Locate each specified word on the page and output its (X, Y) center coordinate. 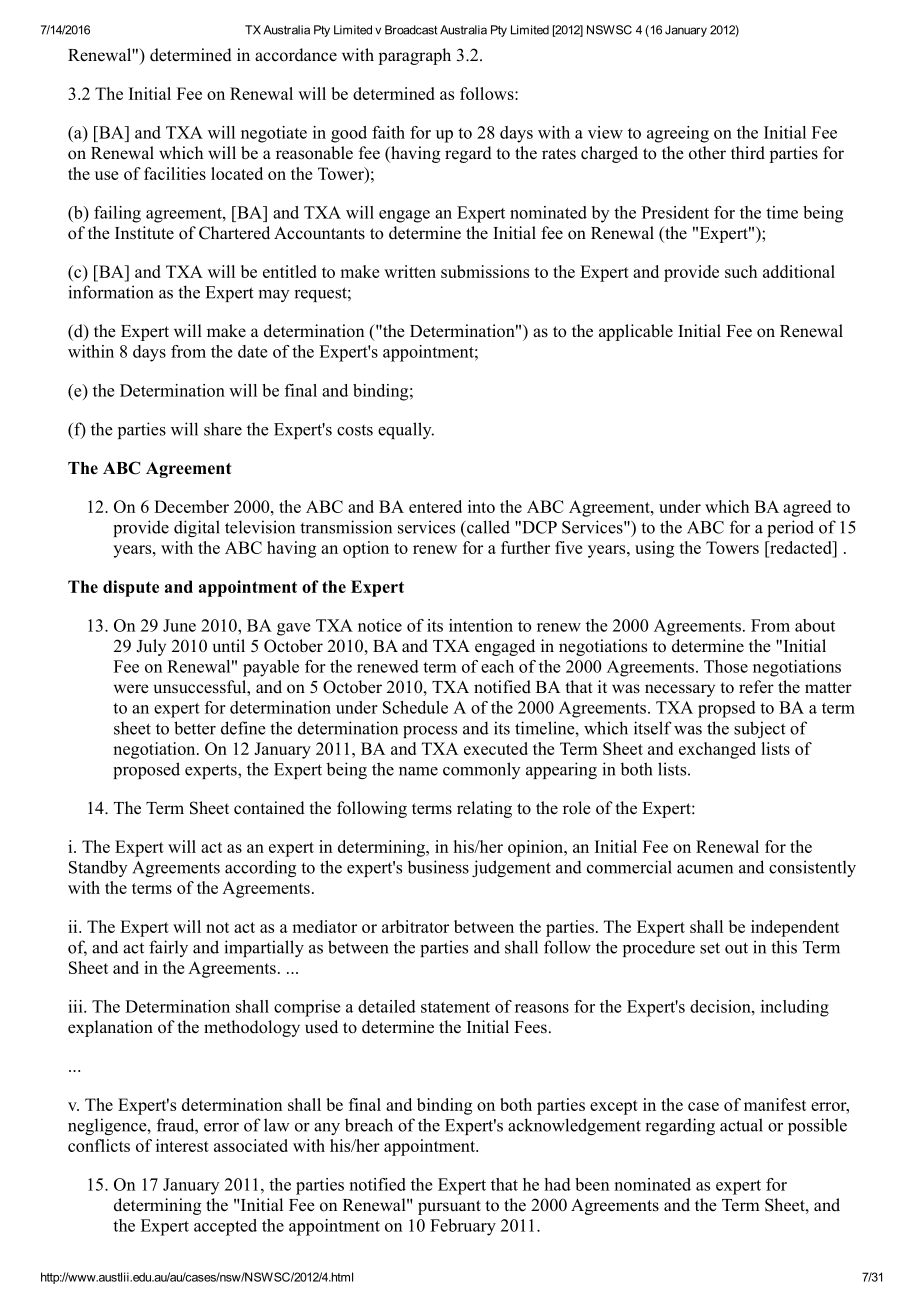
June (179, 625)
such (741, 271)
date (252, 351)
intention (481, 625)
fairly (168, 948)
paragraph (414, 56)
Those (726, 666)
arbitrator (415, 926)
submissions (485, 271)
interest (182, 1145)
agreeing (678, 134)
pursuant (449, 1207)
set (710, 948)
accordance (296, 55)
